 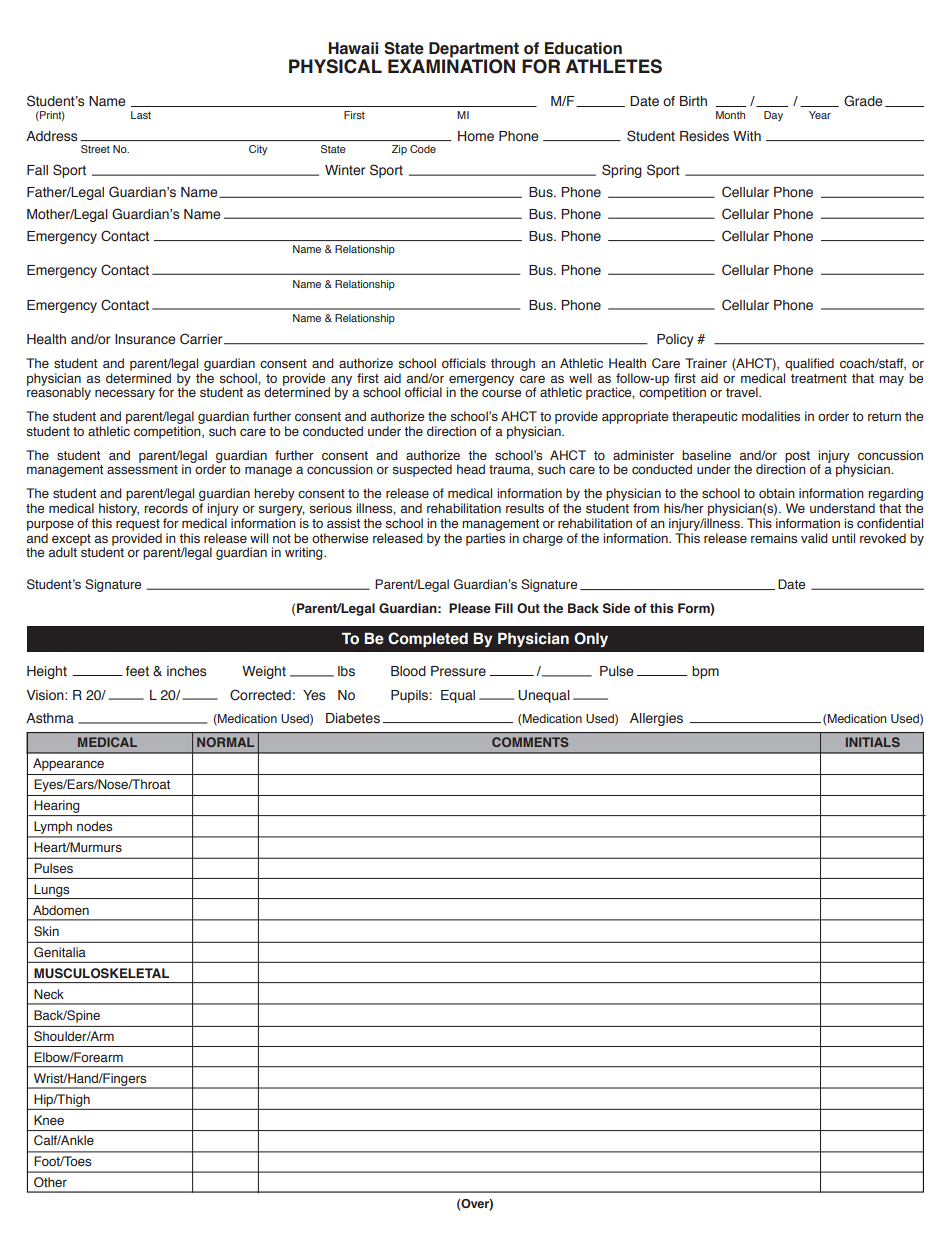 I want to click on Last, so click(x=141, y=115).
